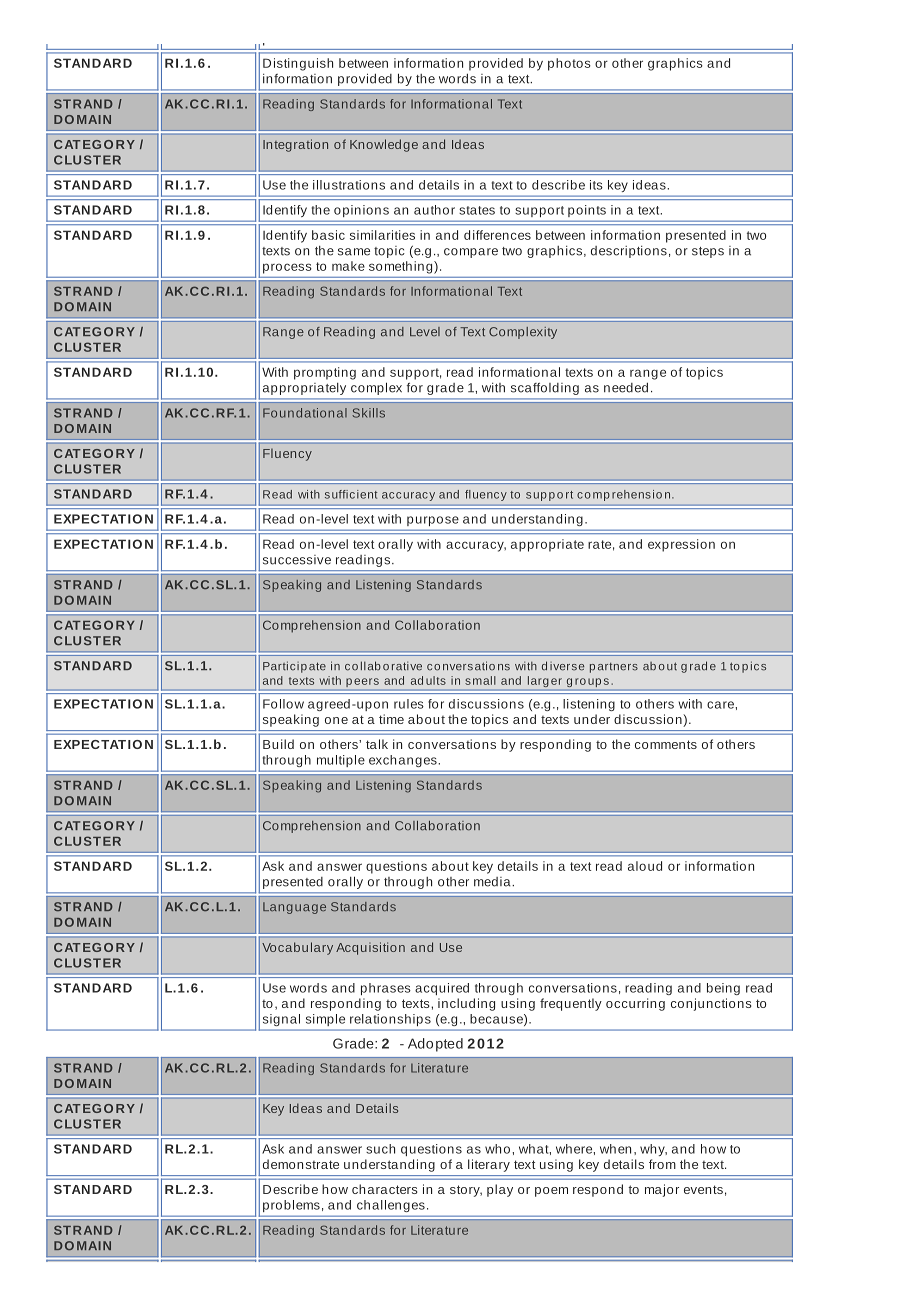 Image resolution: width=924 pixels, height=1308 pixels. What do you see at coordinates (626, 387) in the image?
I see `needed` at bounding box center [626, 387].
